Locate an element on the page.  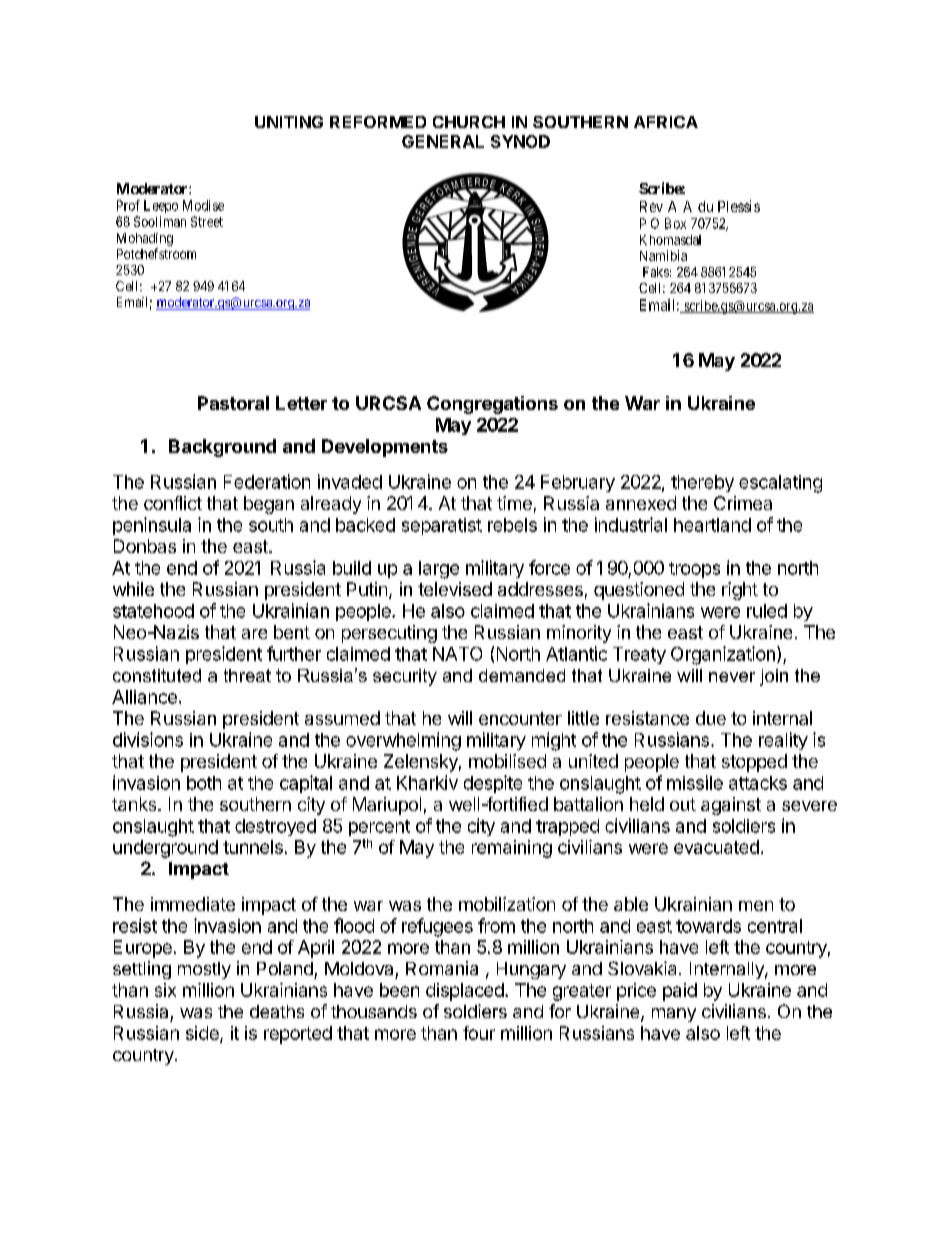
Namibia is located at coordinates (663, 255).
